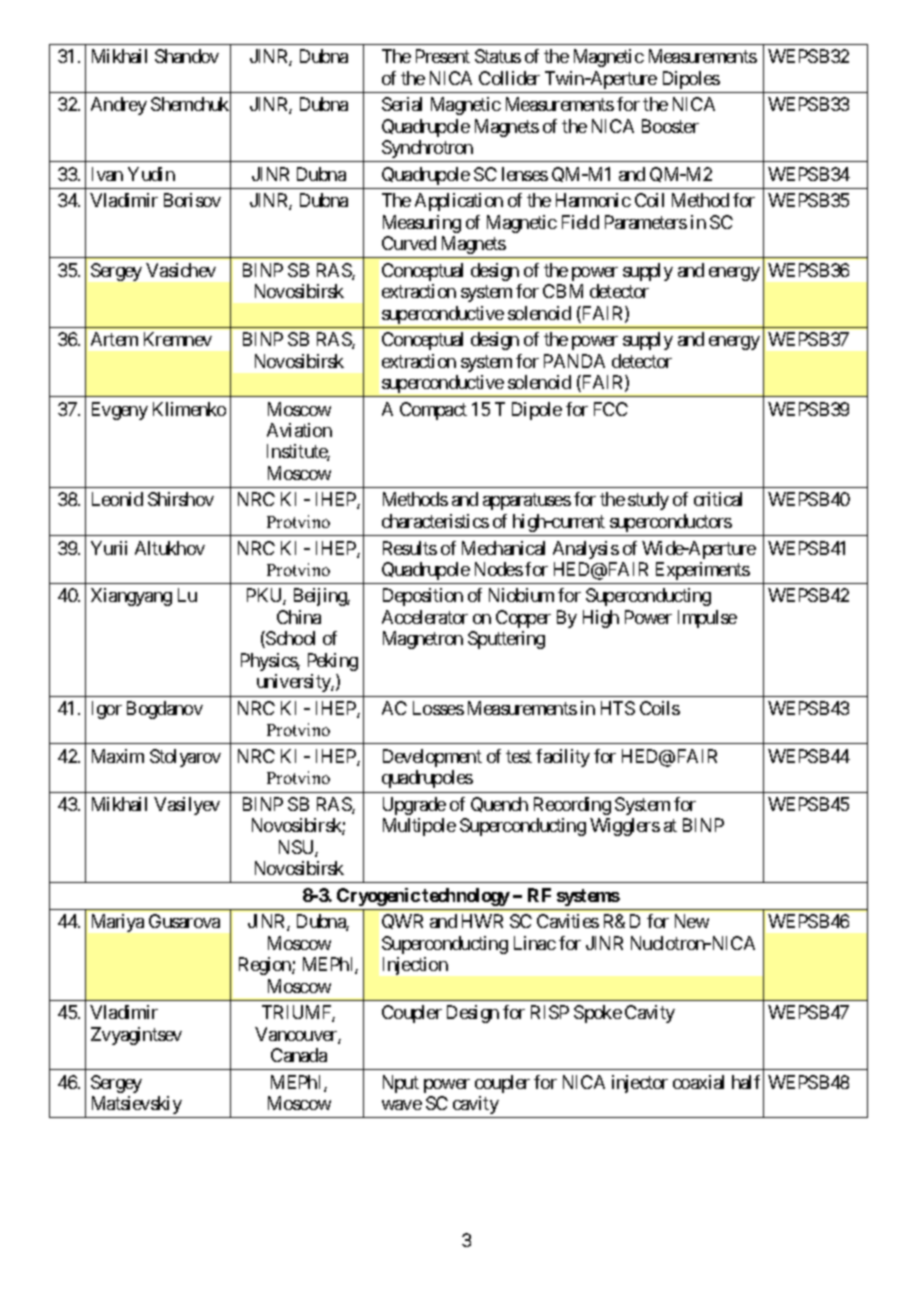  I want to click on Serial, so click(402, 104).
